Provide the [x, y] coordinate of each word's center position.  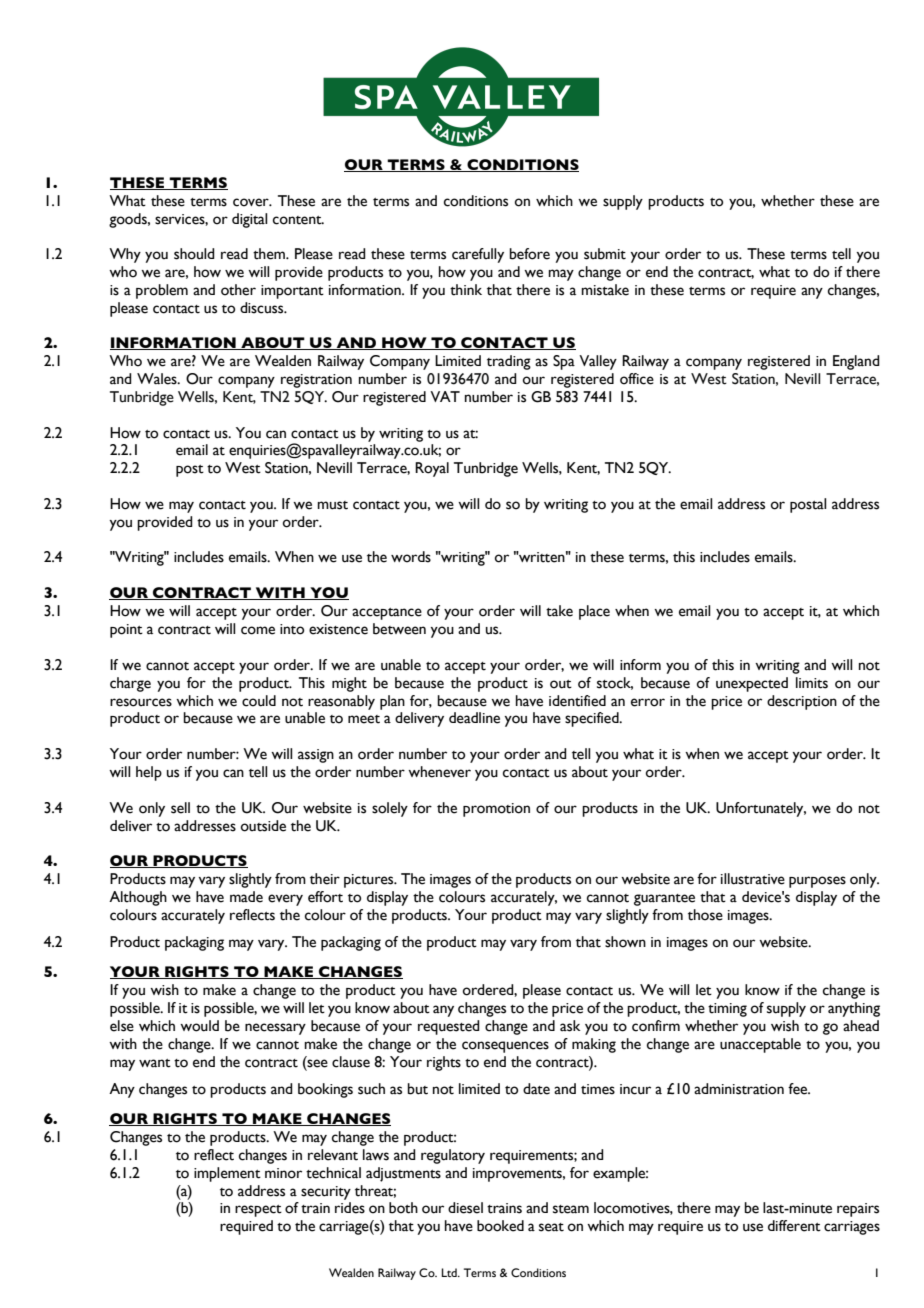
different [794, 1226]
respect [258, 1211]
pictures [370, 881]
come [258, 630]
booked [500, 1226]
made [246, 897]
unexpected [752, 684]
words [411, 557]
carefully [478, 255]
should [194, 254]
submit [605, 254]
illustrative [753, 879]
